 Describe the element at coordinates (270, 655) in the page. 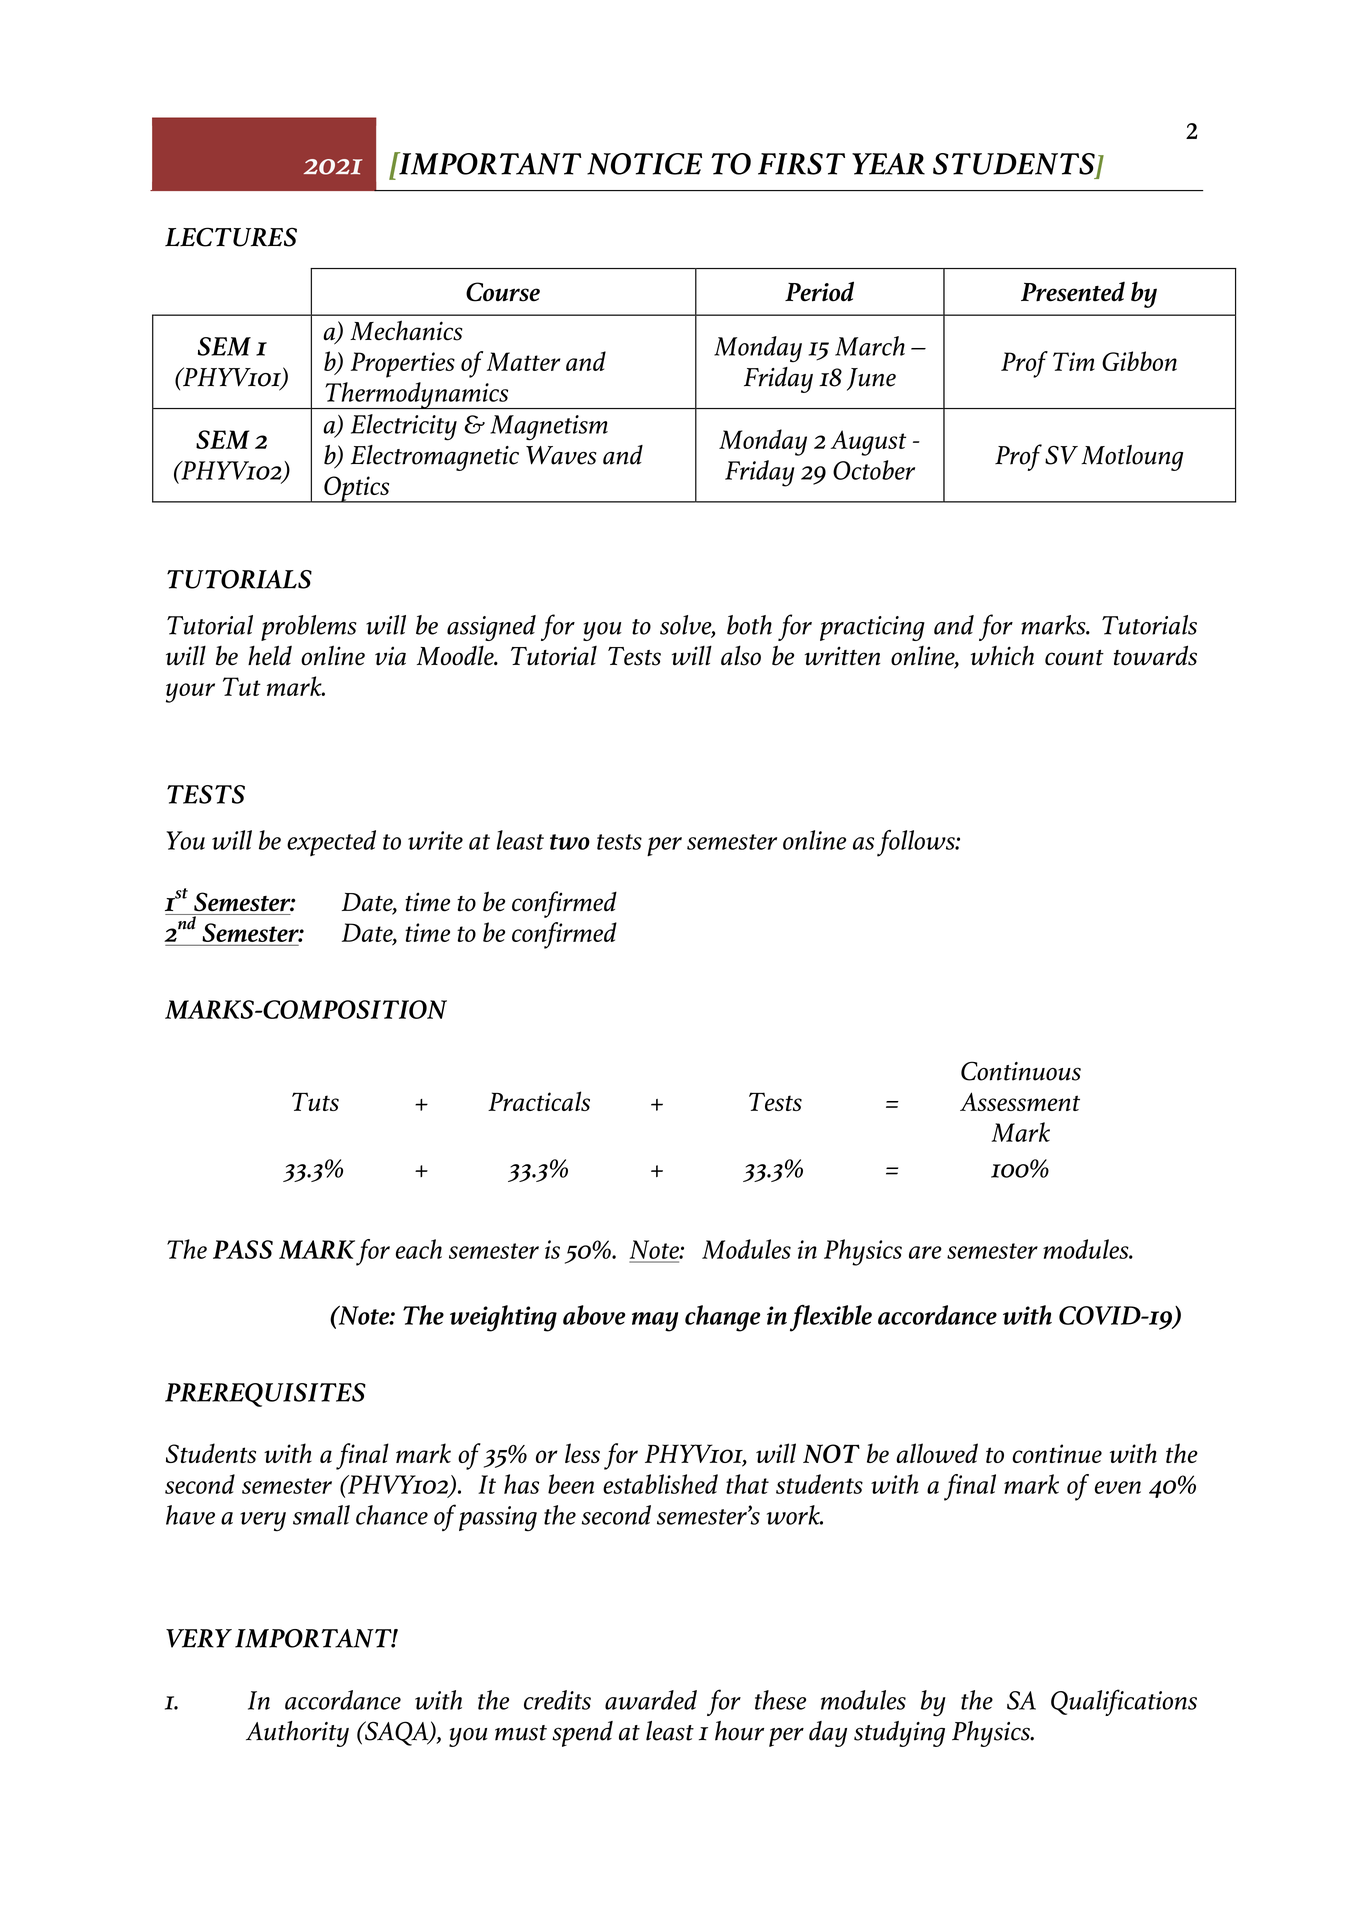

I see `held` at that location.
